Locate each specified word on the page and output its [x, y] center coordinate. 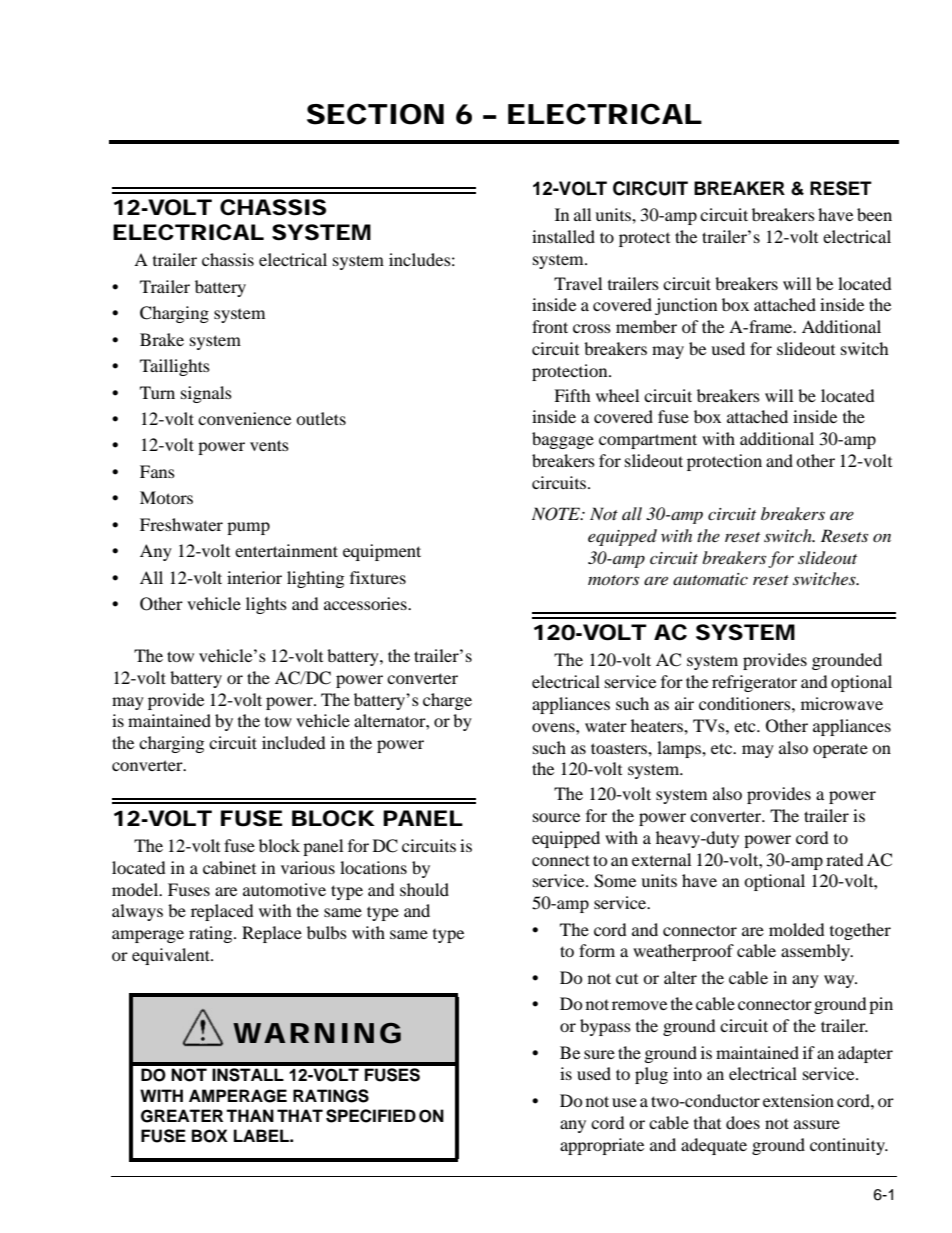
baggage [563, 440]
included [294, 742]
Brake [162, 339]
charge [447, 701]
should [424, 889]
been [874, 214]
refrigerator [754, 683]
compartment [648, 441]
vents [269, 445]
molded [797, 929]
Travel [578, 283]
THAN [250, 1115]
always [137, 912]
